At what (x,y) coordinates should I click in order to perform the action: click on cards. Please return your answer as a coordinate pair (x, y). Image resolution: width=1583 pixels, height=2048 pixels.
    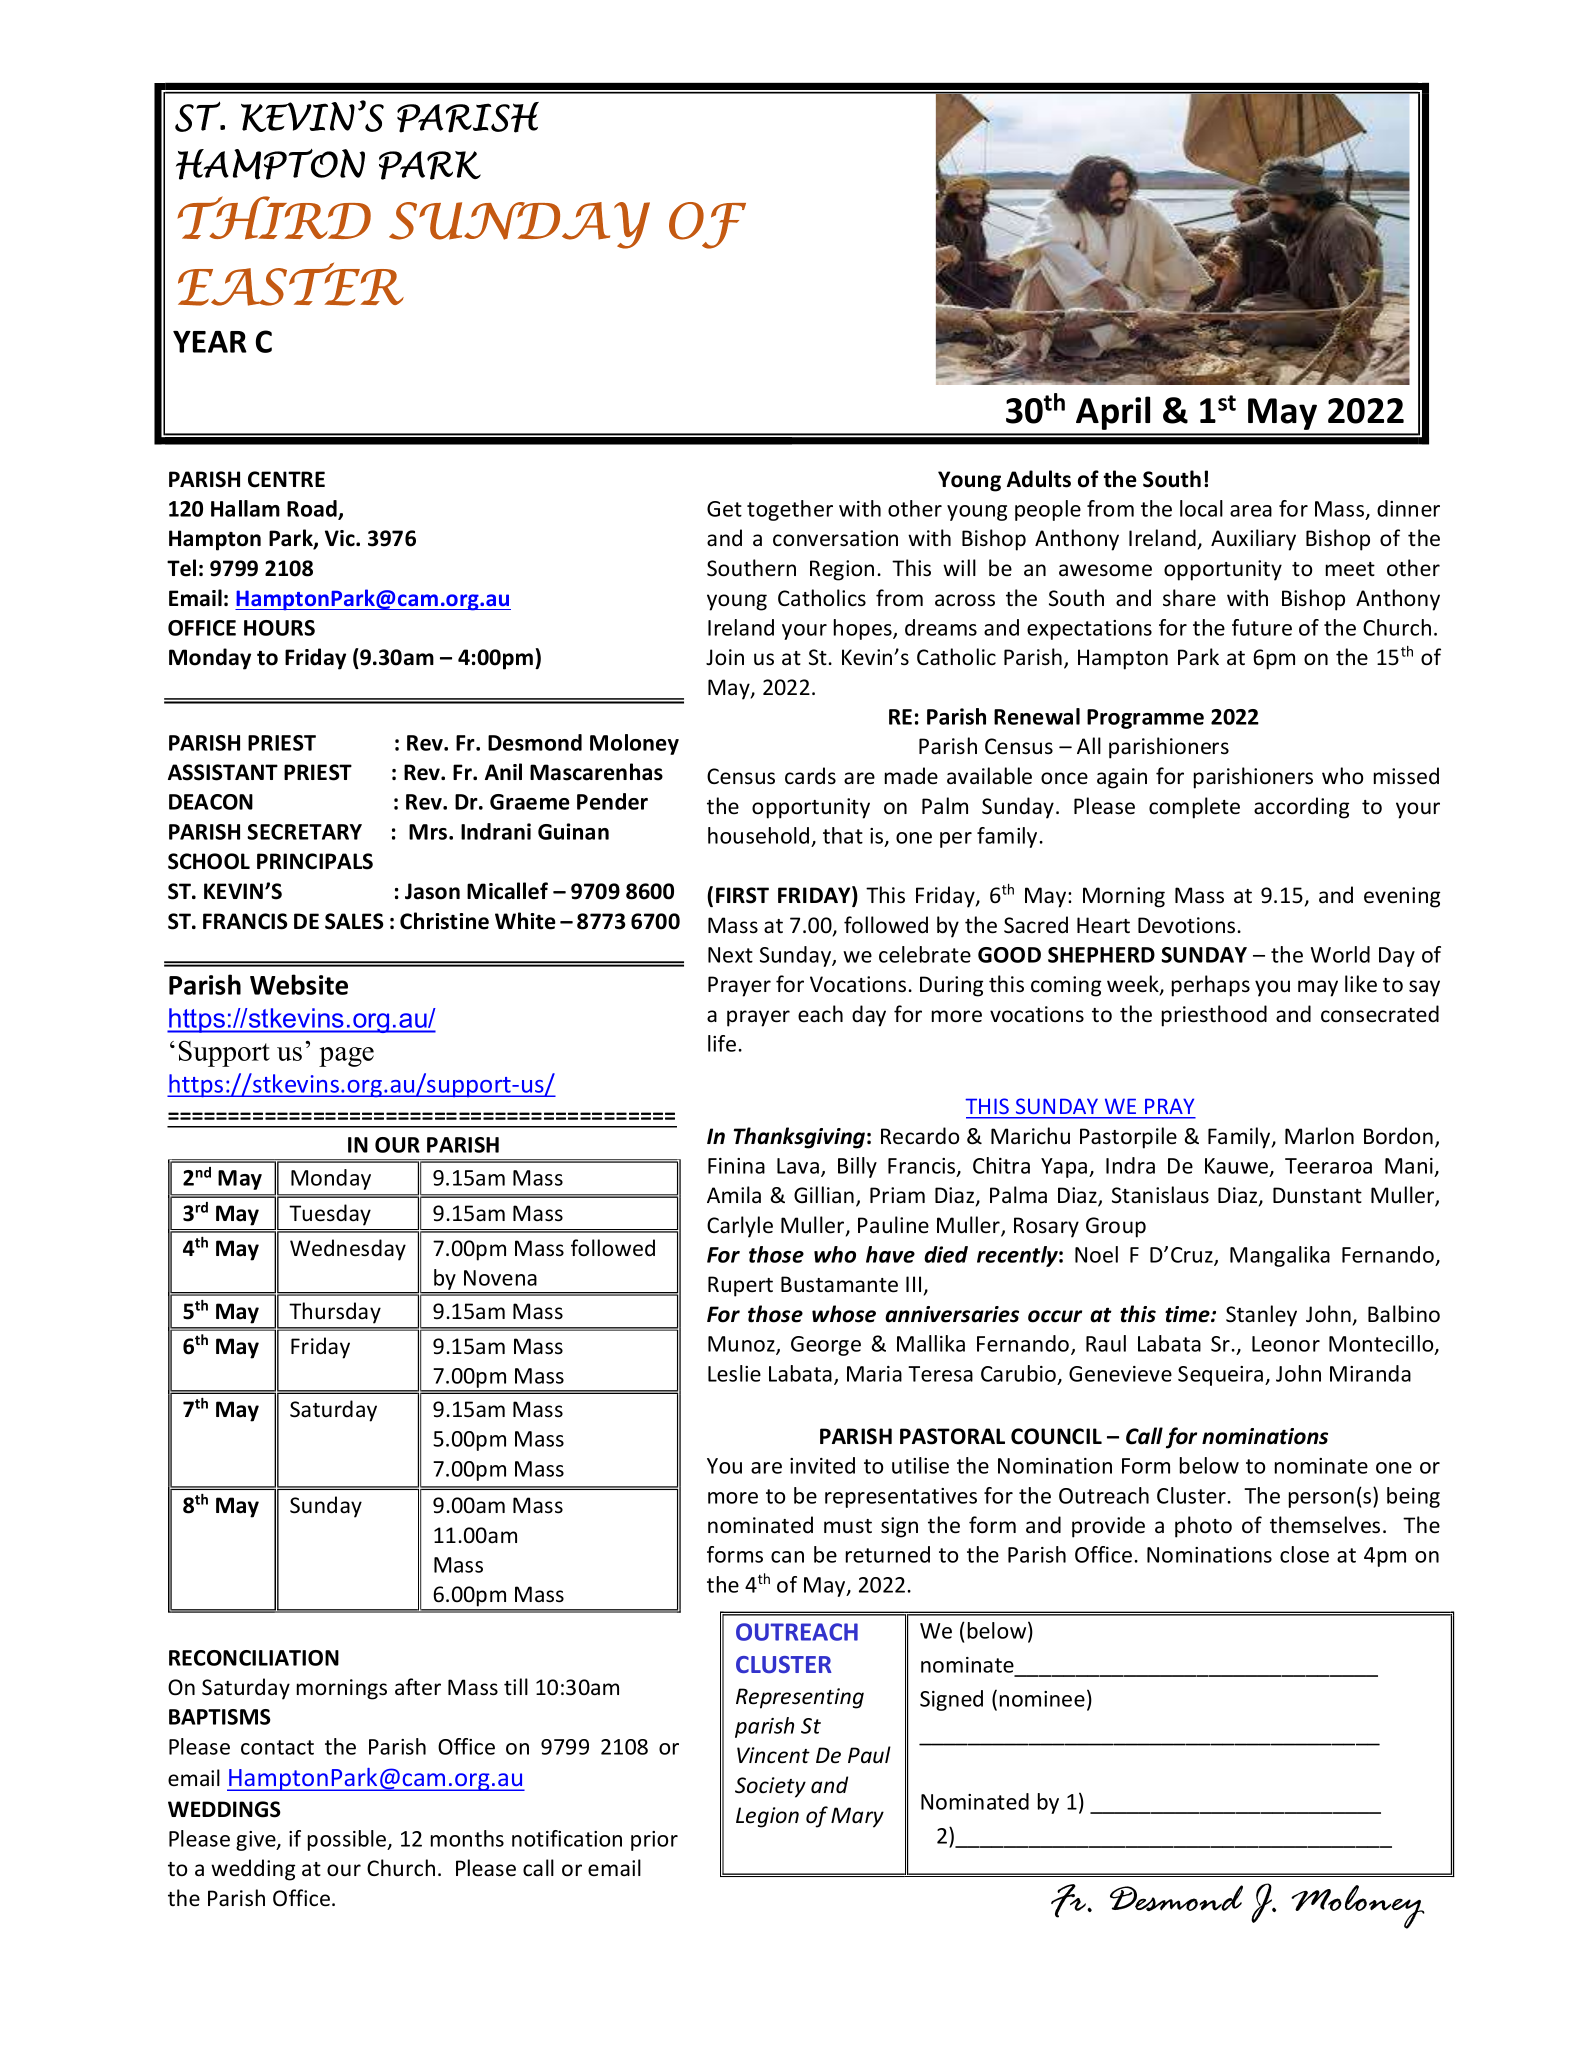
    Looking at the image, I should click on (810, 776).
